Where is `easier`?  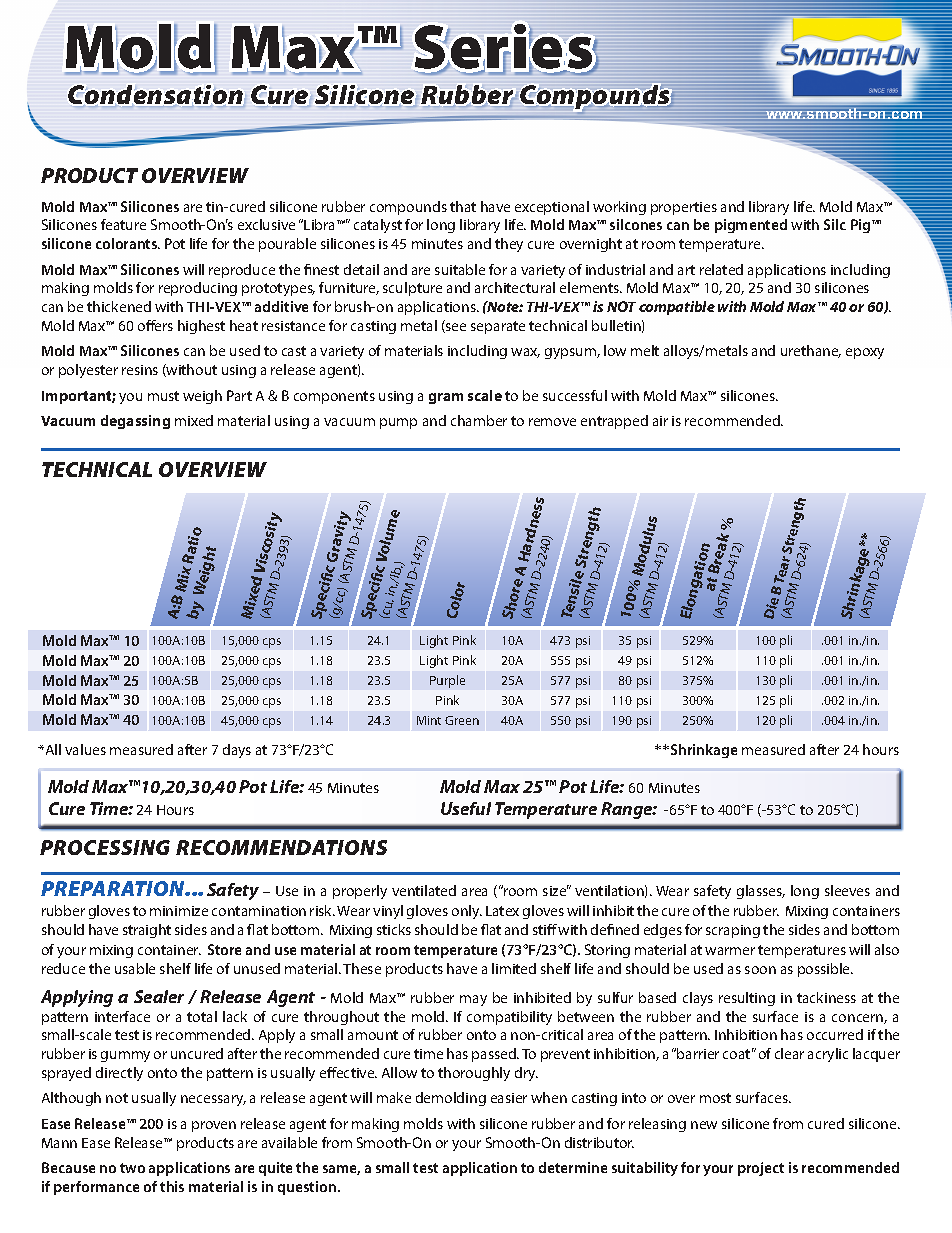 easier is located at coordinates (509, 1098).
